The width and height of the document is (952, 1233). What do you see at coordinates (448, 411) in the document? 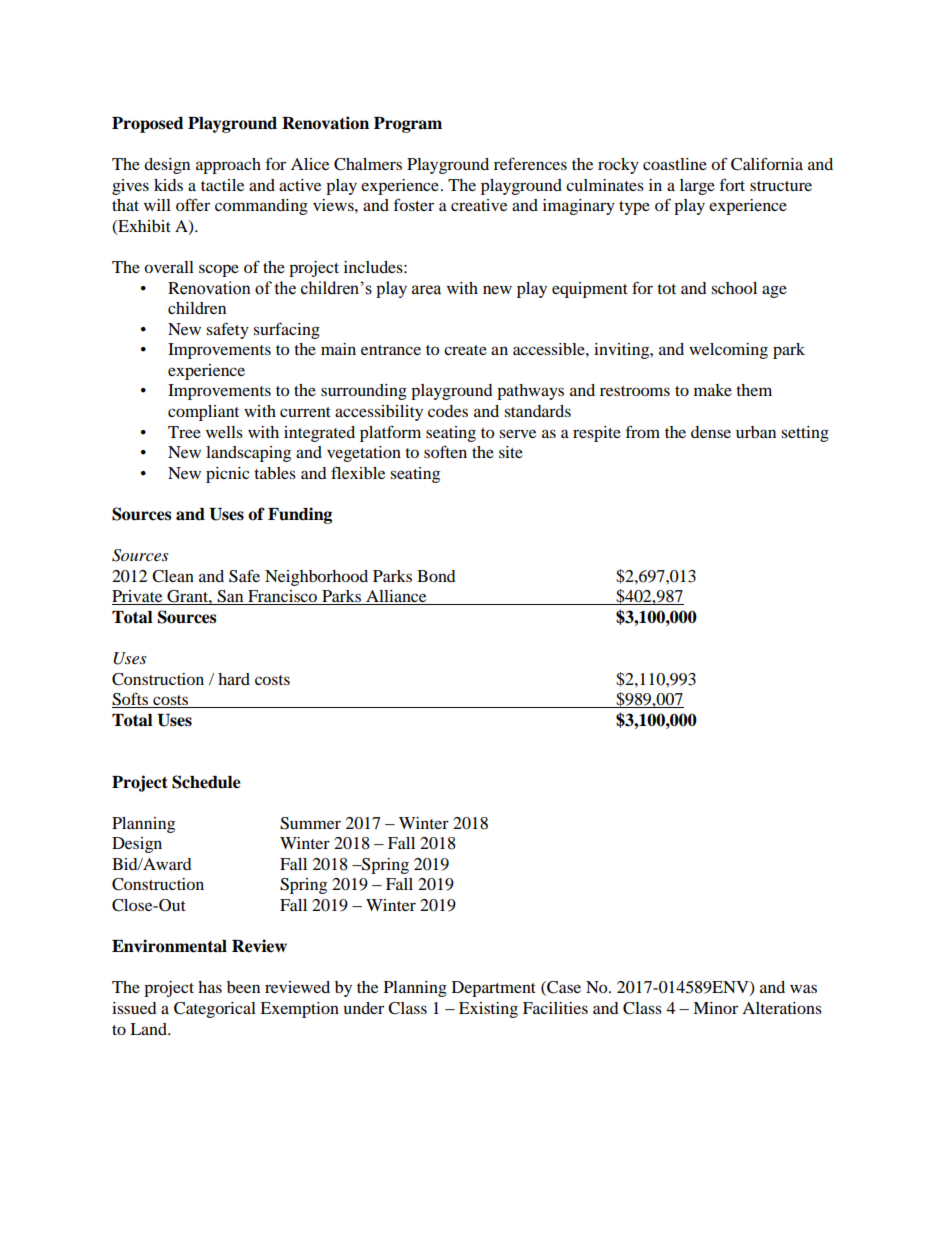
I see `codes` at bounding box center [448, 411].
